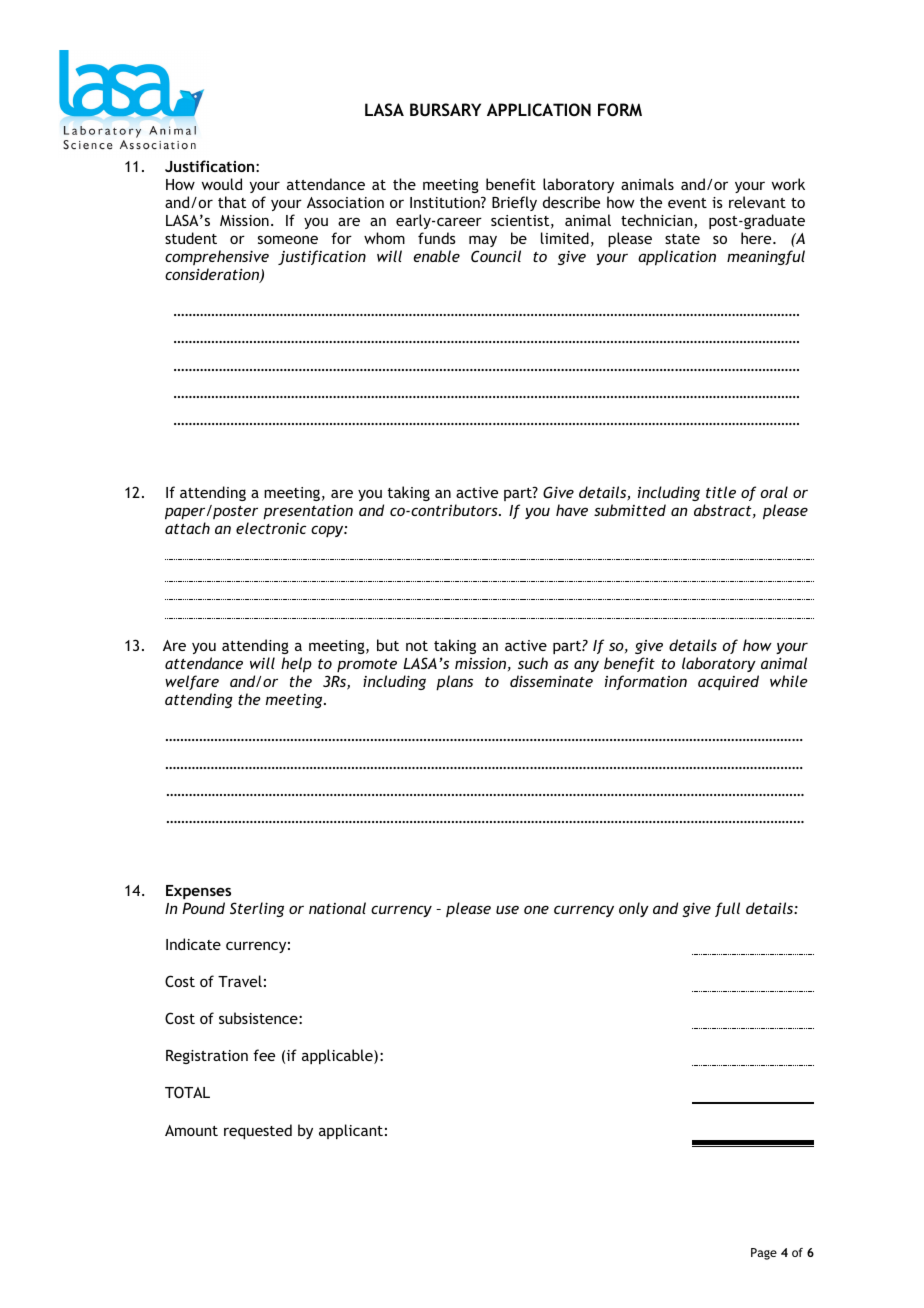 This screenshot has height=1308, width=924. Describe the element at coordinates (258, 1131) in the screenshot. I see `requested` at that location.
